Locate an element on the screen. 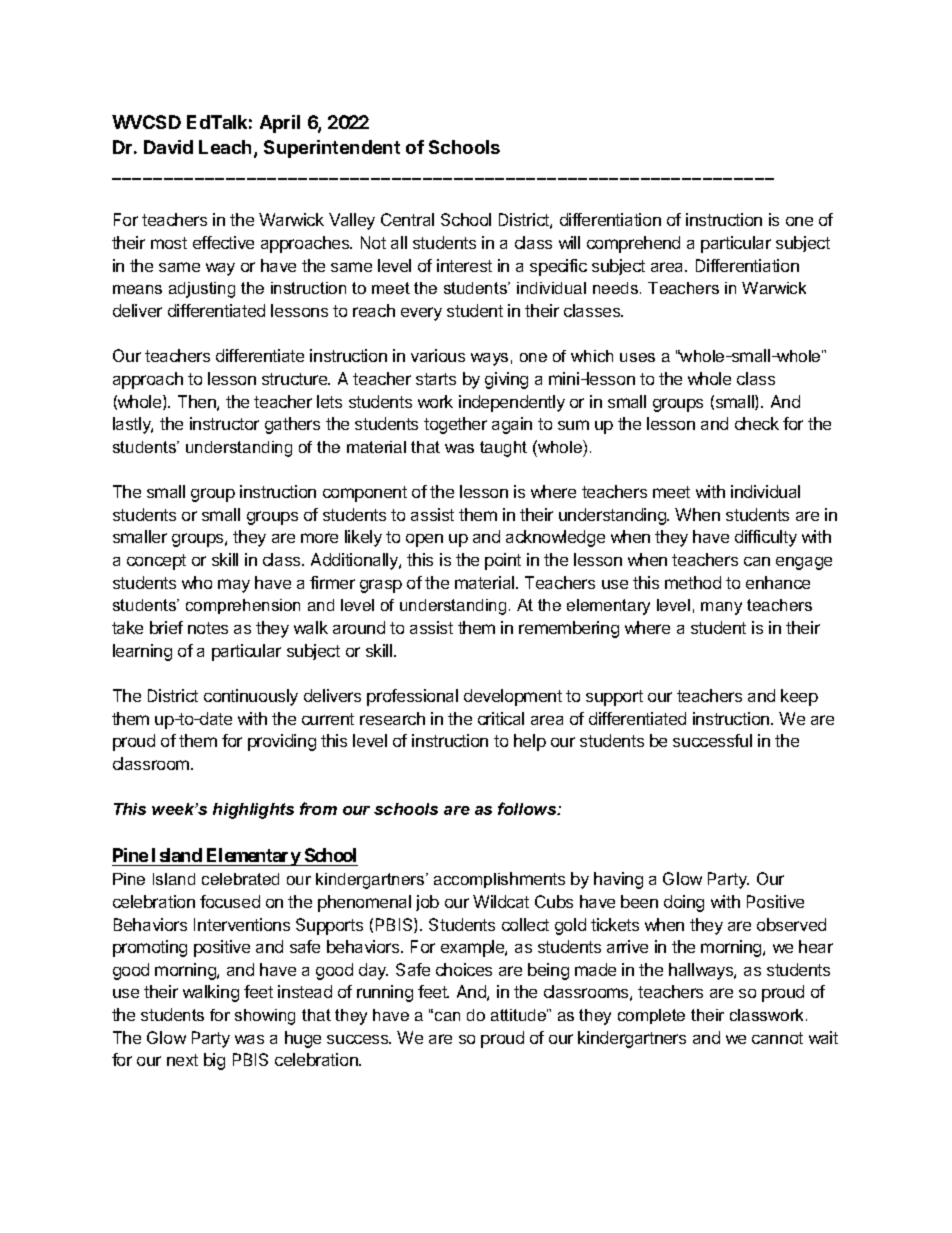  celebrated is located at coordinates (240, 879).
